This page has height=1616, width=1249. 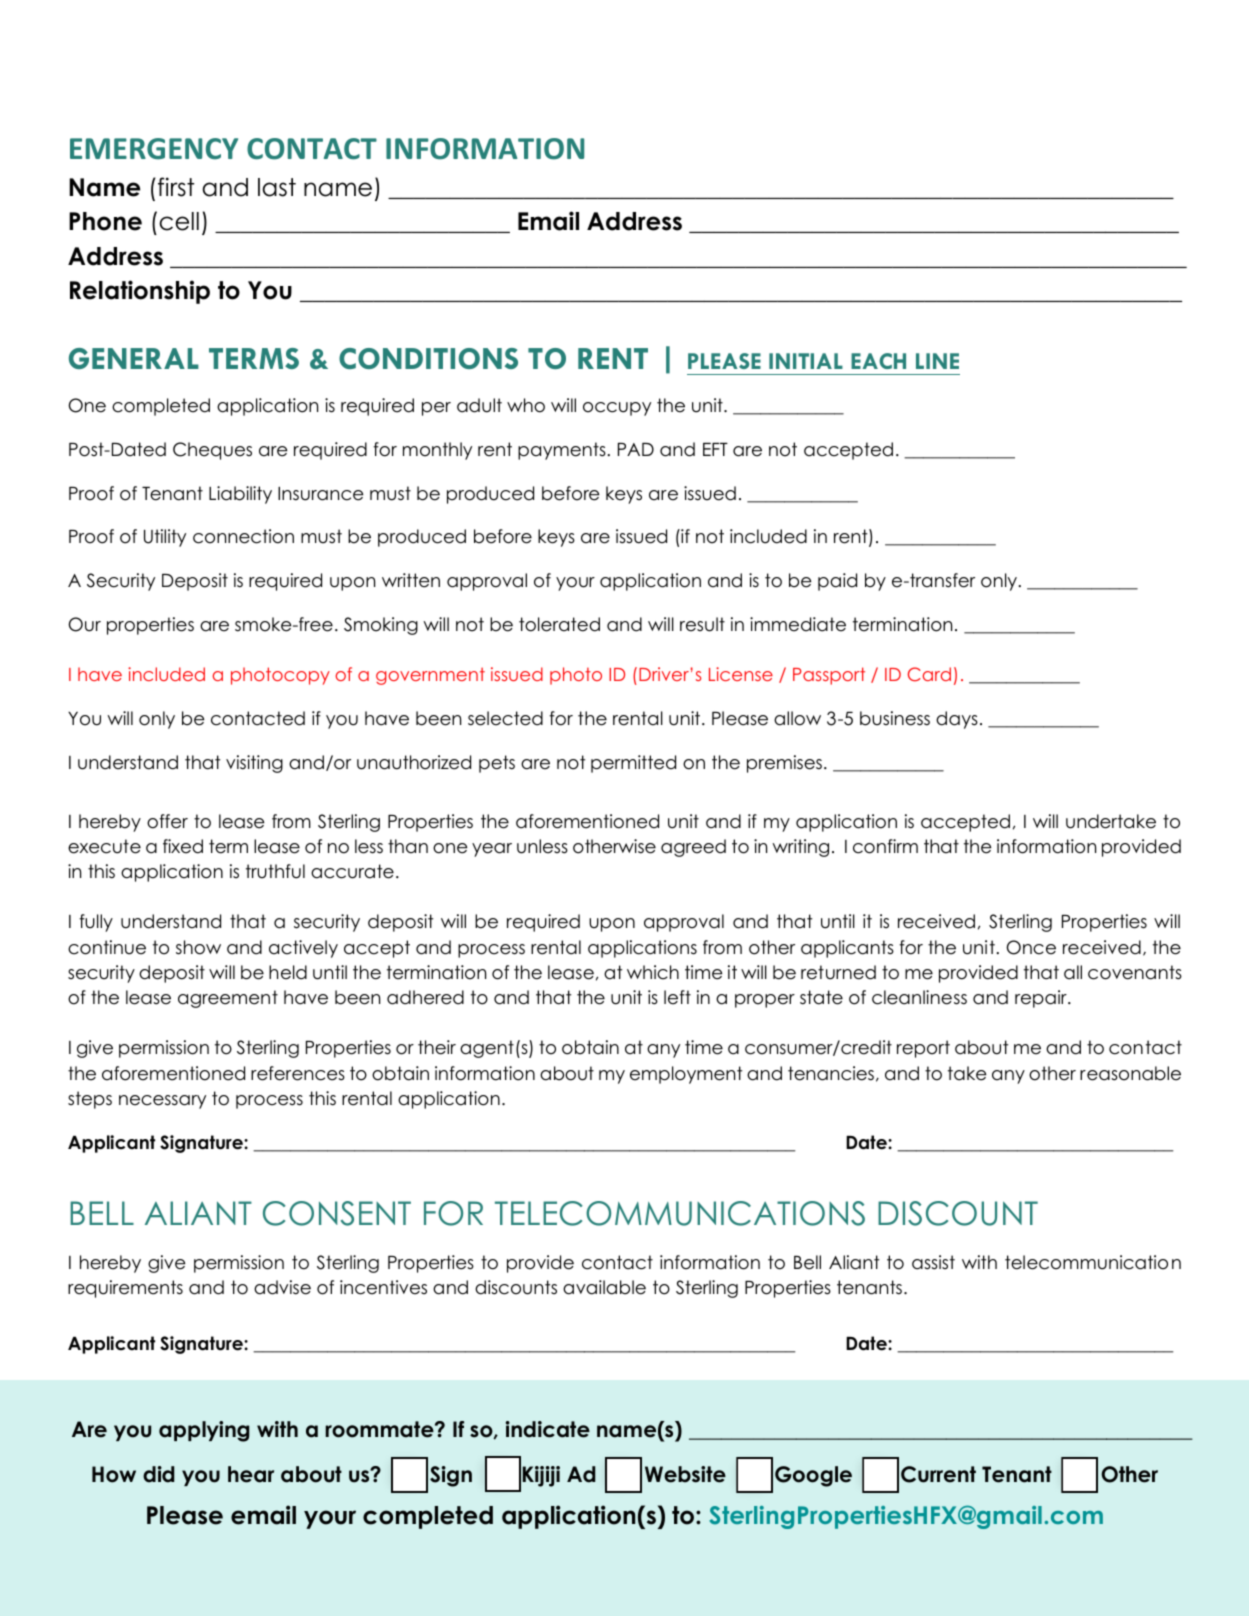 What do you see at coordinates (176, 187) in the page?
I see `first` at bounding box center [176, 187].
